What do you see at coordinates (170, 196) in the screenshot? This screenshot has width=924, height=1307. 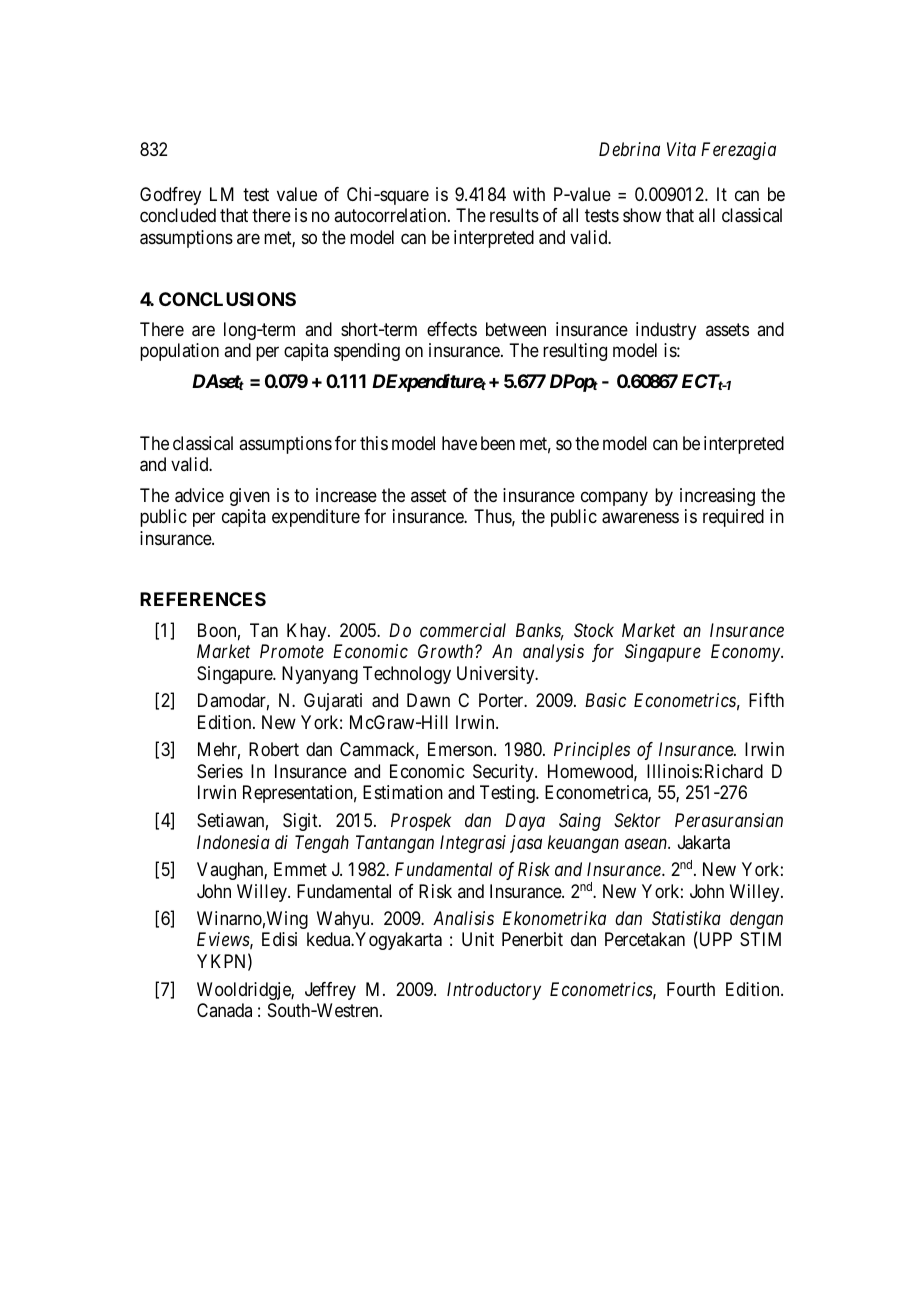 I see `Godfrey` at bounding box center [170, 196].
